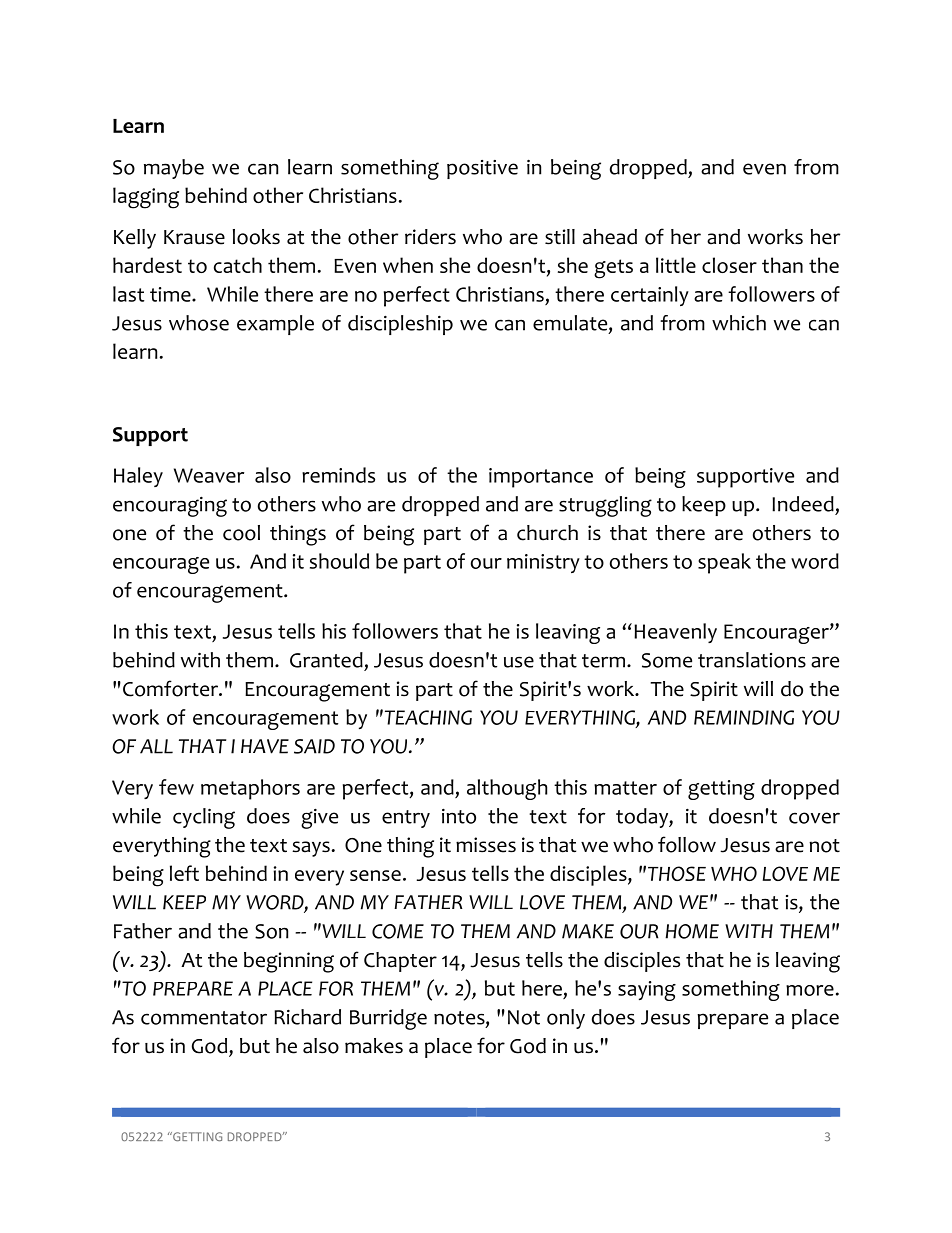 This page has width=952, height=1233. What do you see at coordinates (204, 1018) in the page?
I see `commentator` at bounding box center [204, 1018].
